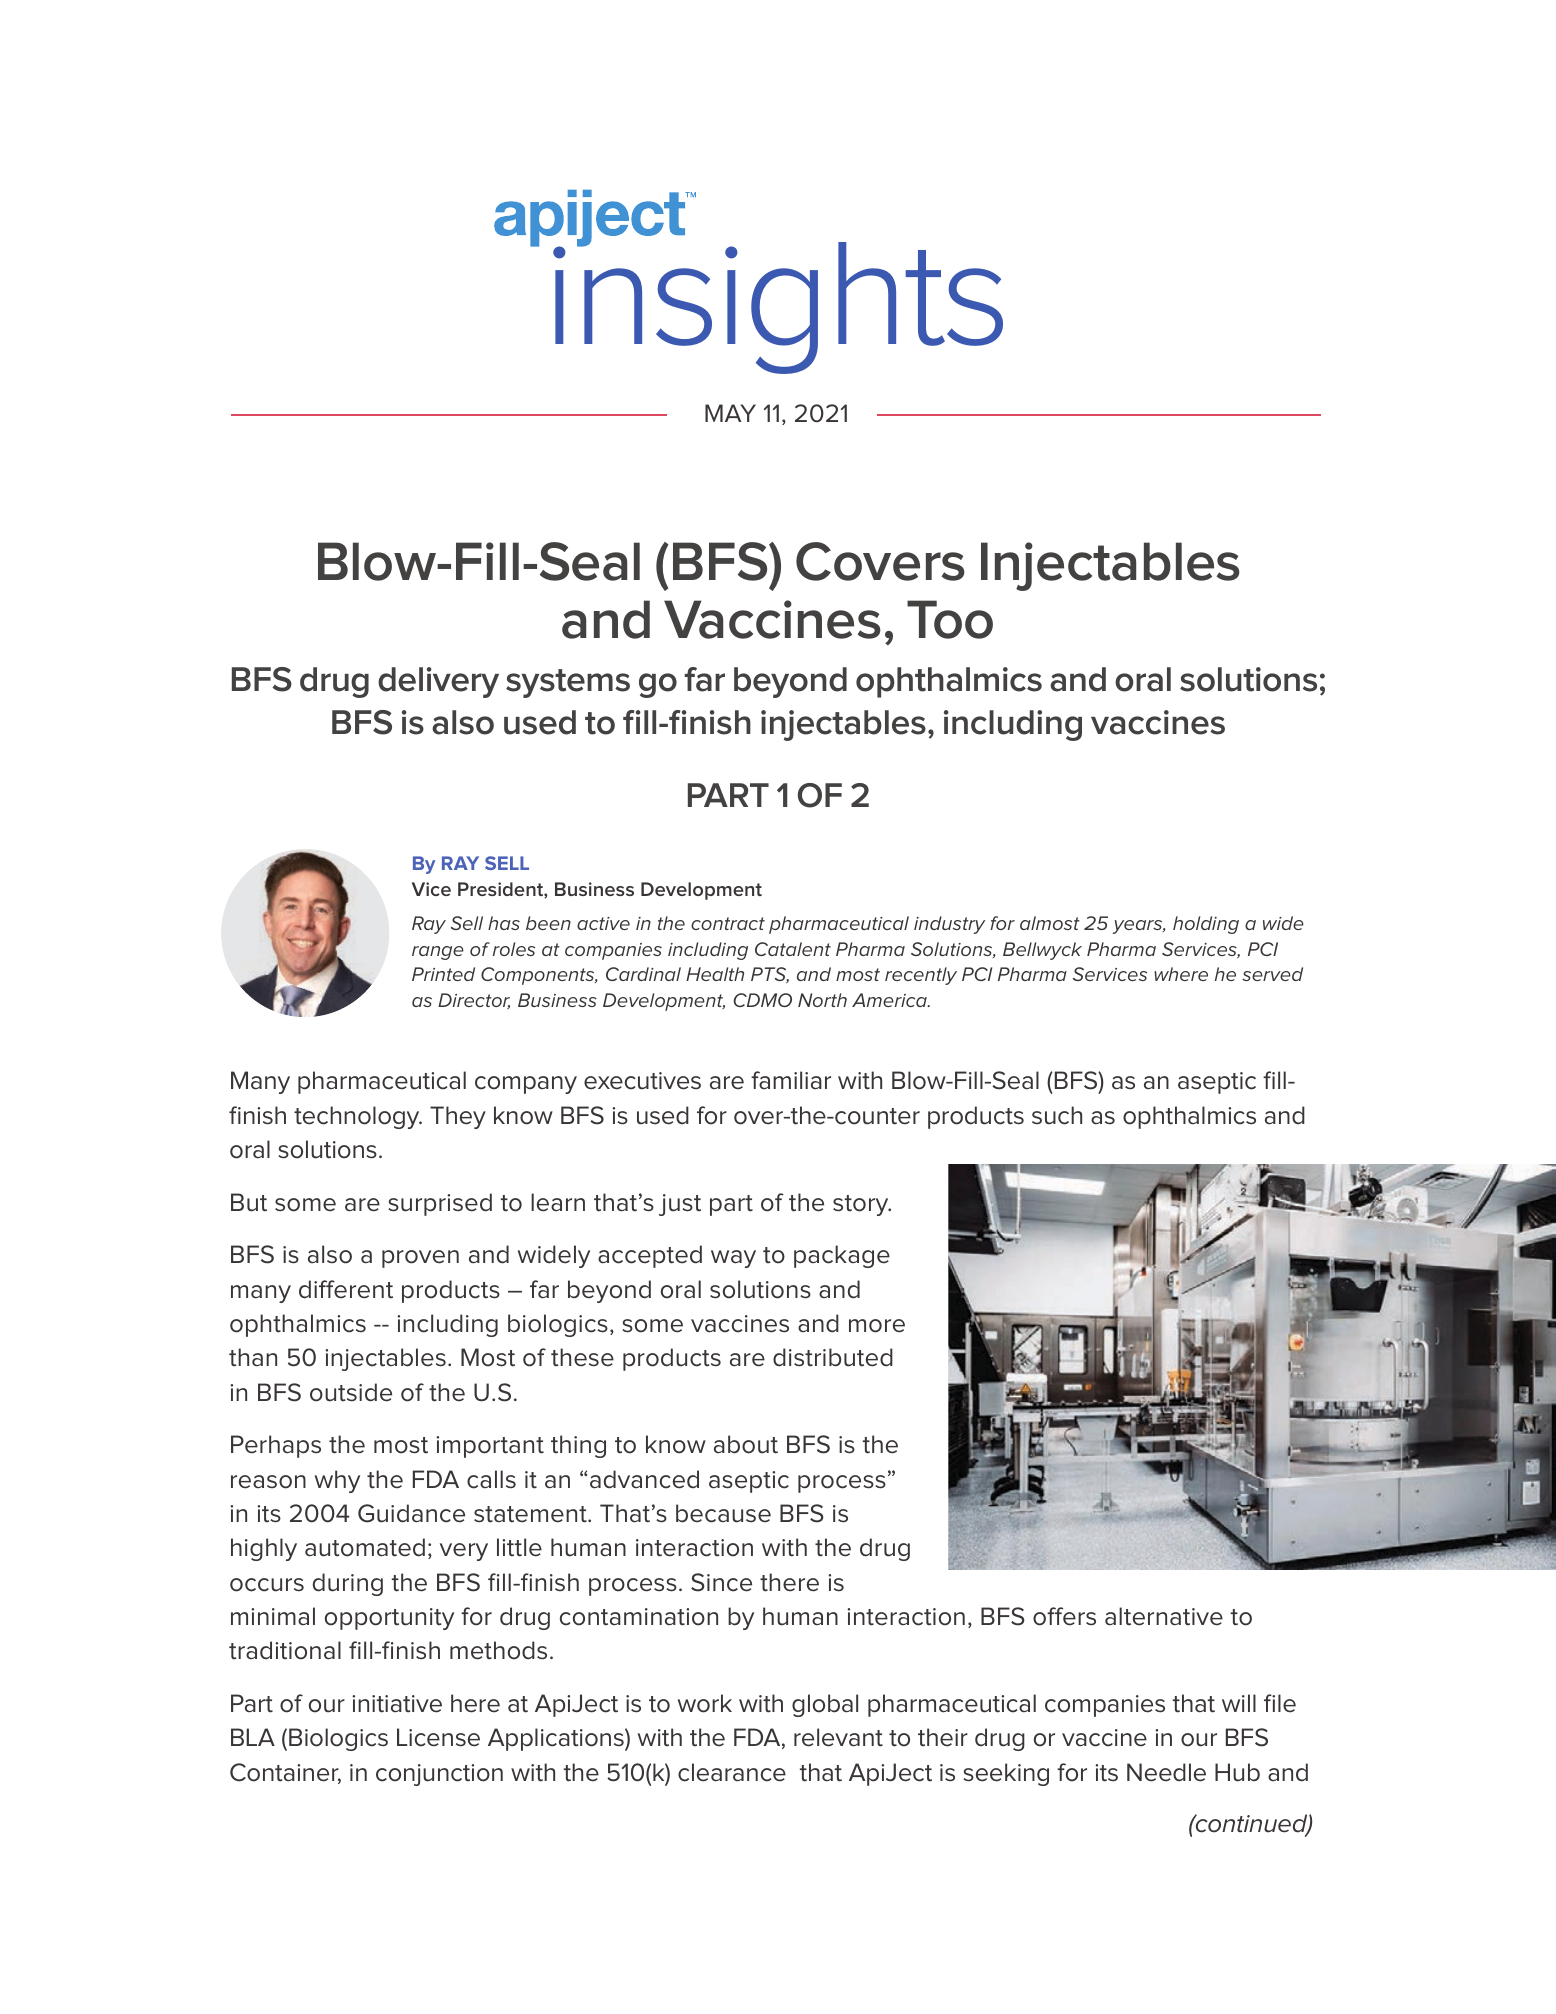  Describe the element at coordinates (397, 1704) in the screenshot. I see `initiative` at that location.
